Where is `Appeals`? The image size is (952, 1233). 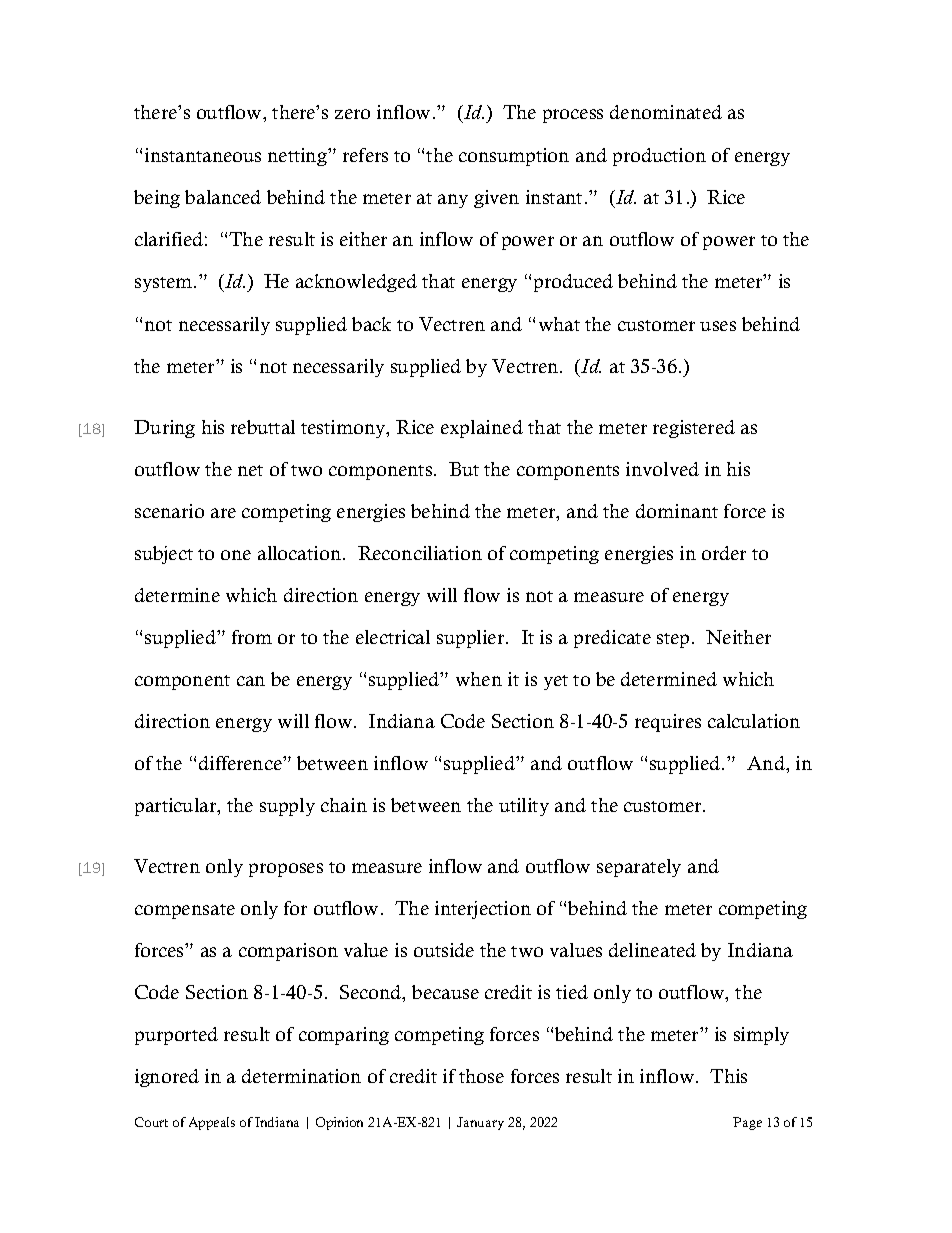 Appeals is located at coordinates (212, 1123).
